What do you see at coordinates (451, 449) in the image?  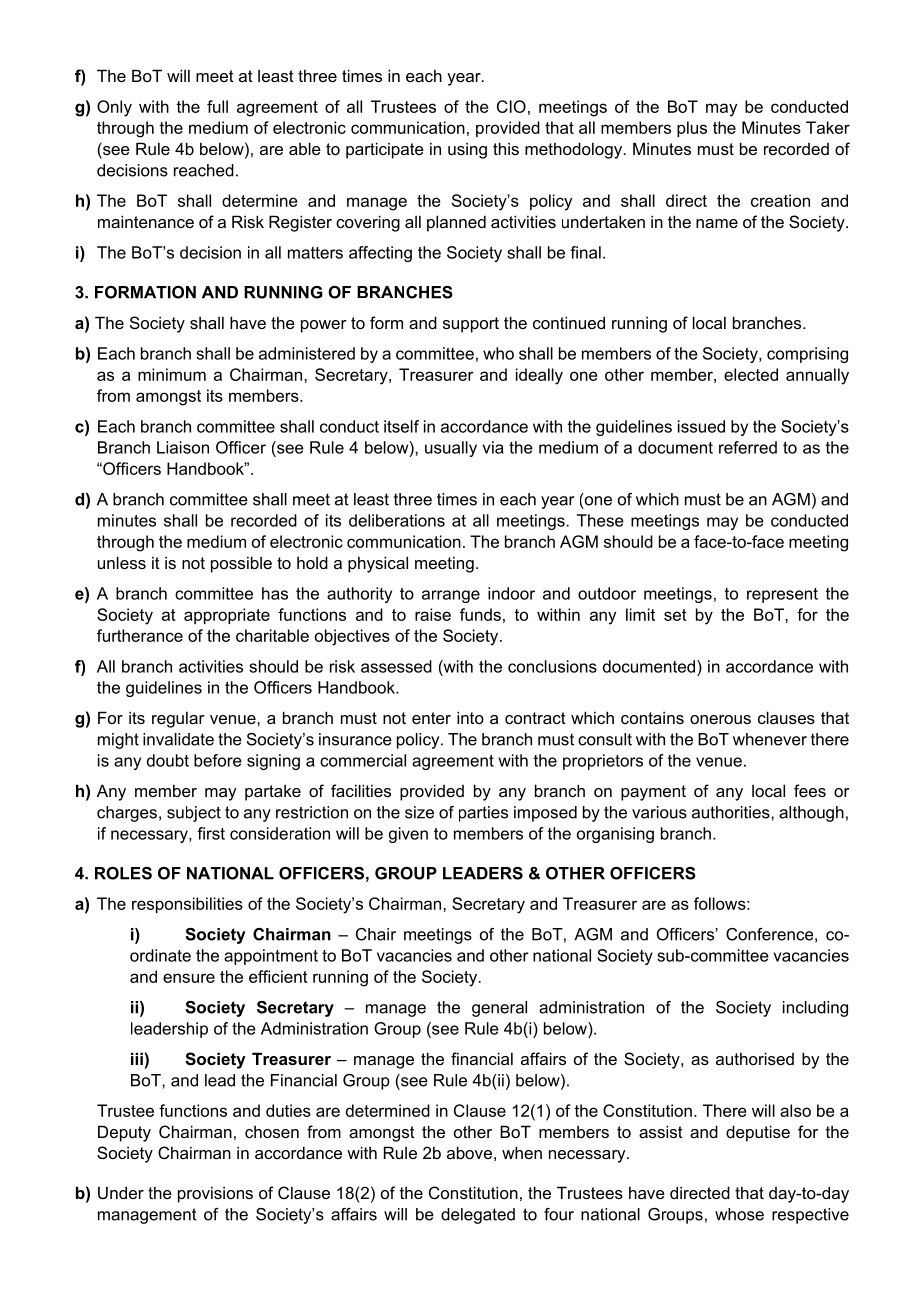 I see `usually` at bounding box center [451, 449].
